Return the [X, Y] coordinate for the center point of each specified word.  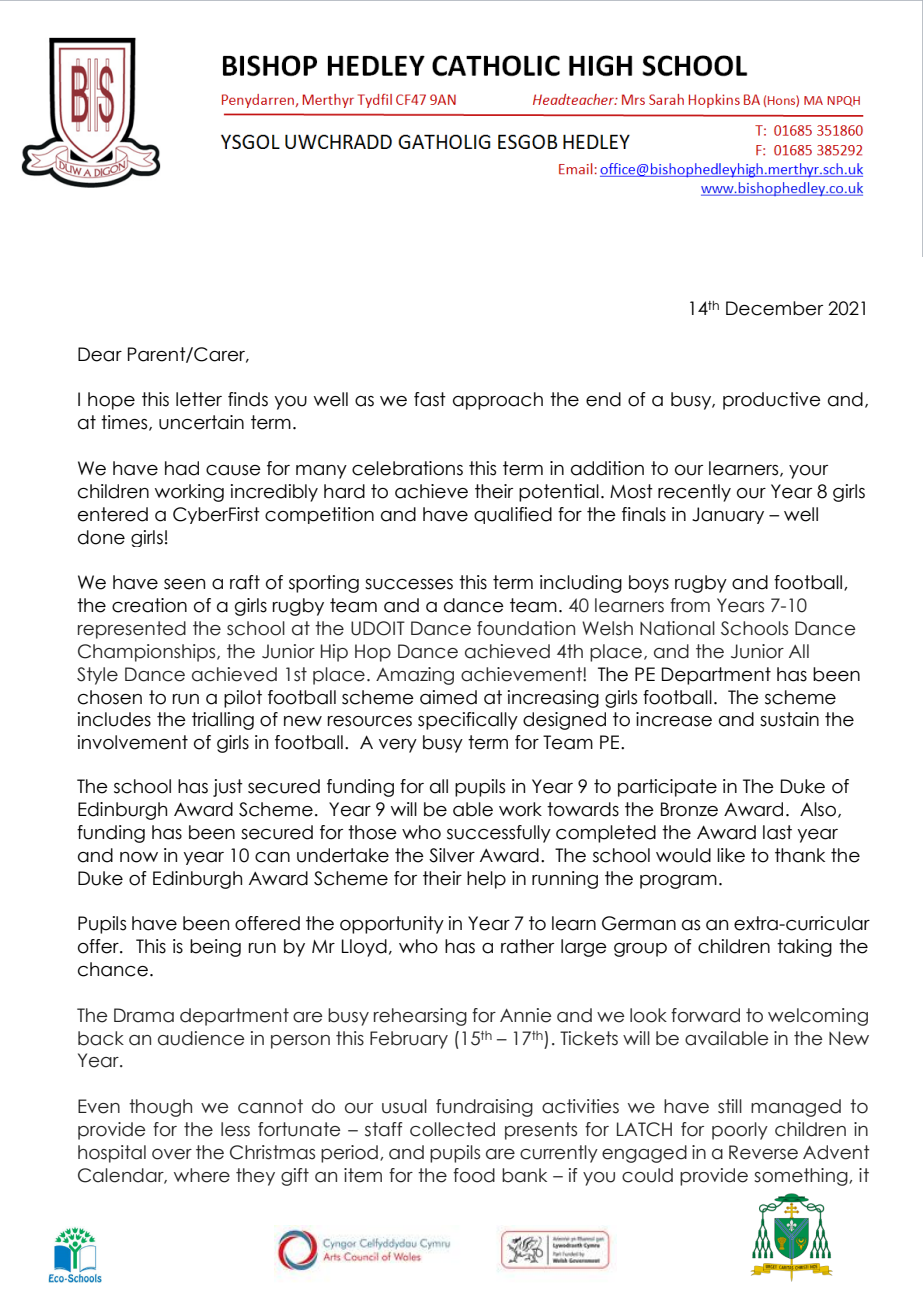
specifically [468, 721]
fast [430, 399]
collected [452, 1129]
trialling [223, 721]
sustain [789, 719]
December [774, 308]
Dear [100, 354]
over [172, 1154]
